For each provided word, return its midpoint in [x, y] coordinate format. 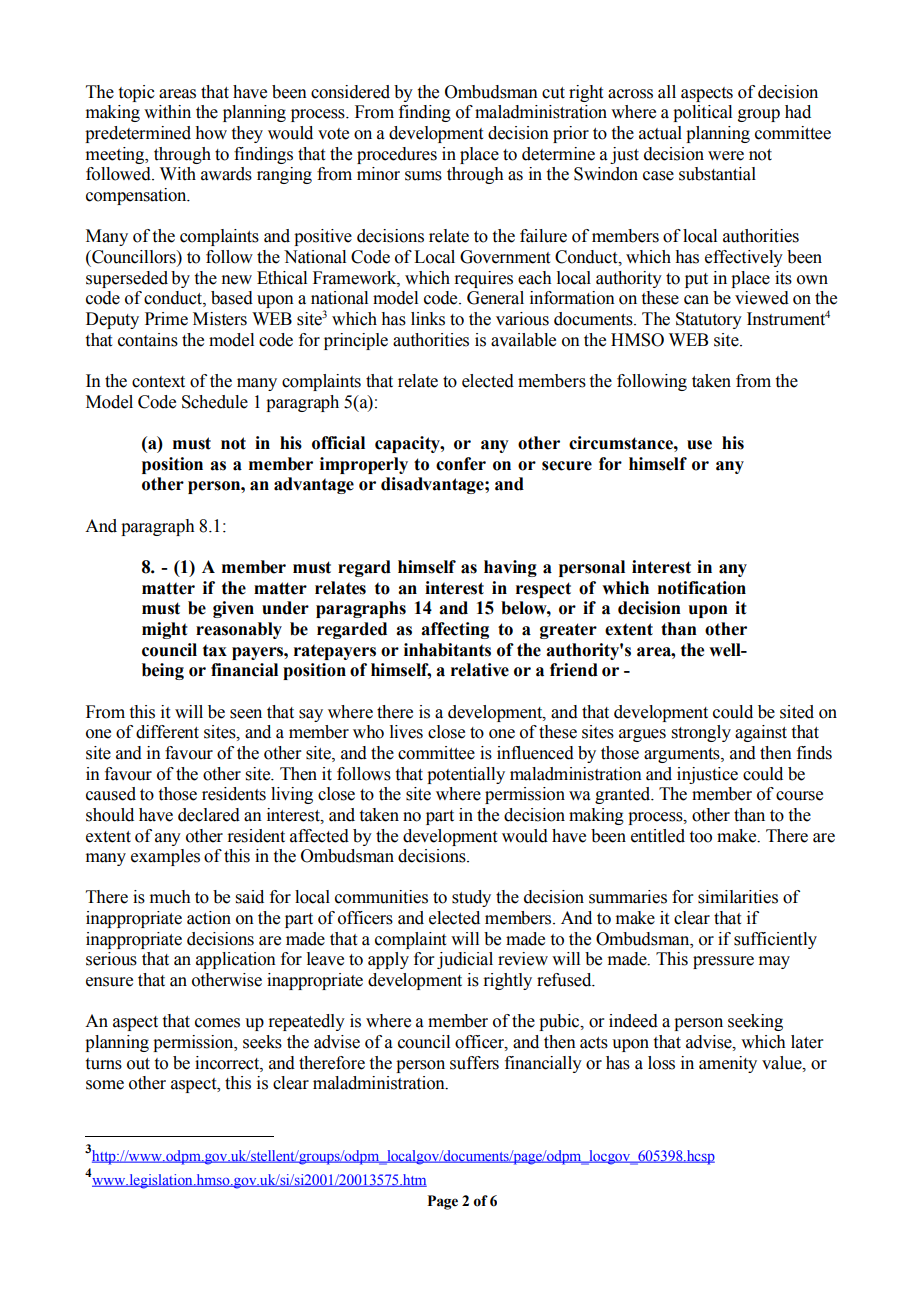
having [510, 568]
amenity [728, 1064]
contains [148, 340]
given [233, 609]
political [702, 113]
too [701, 837]
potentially [466, 775]
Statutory [709, 320]
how [211, 133]
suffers [474, 1063]
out [138, 1064]
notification [702, 588]
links [428, 319]
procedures [397, 155]
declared [209, 815]
